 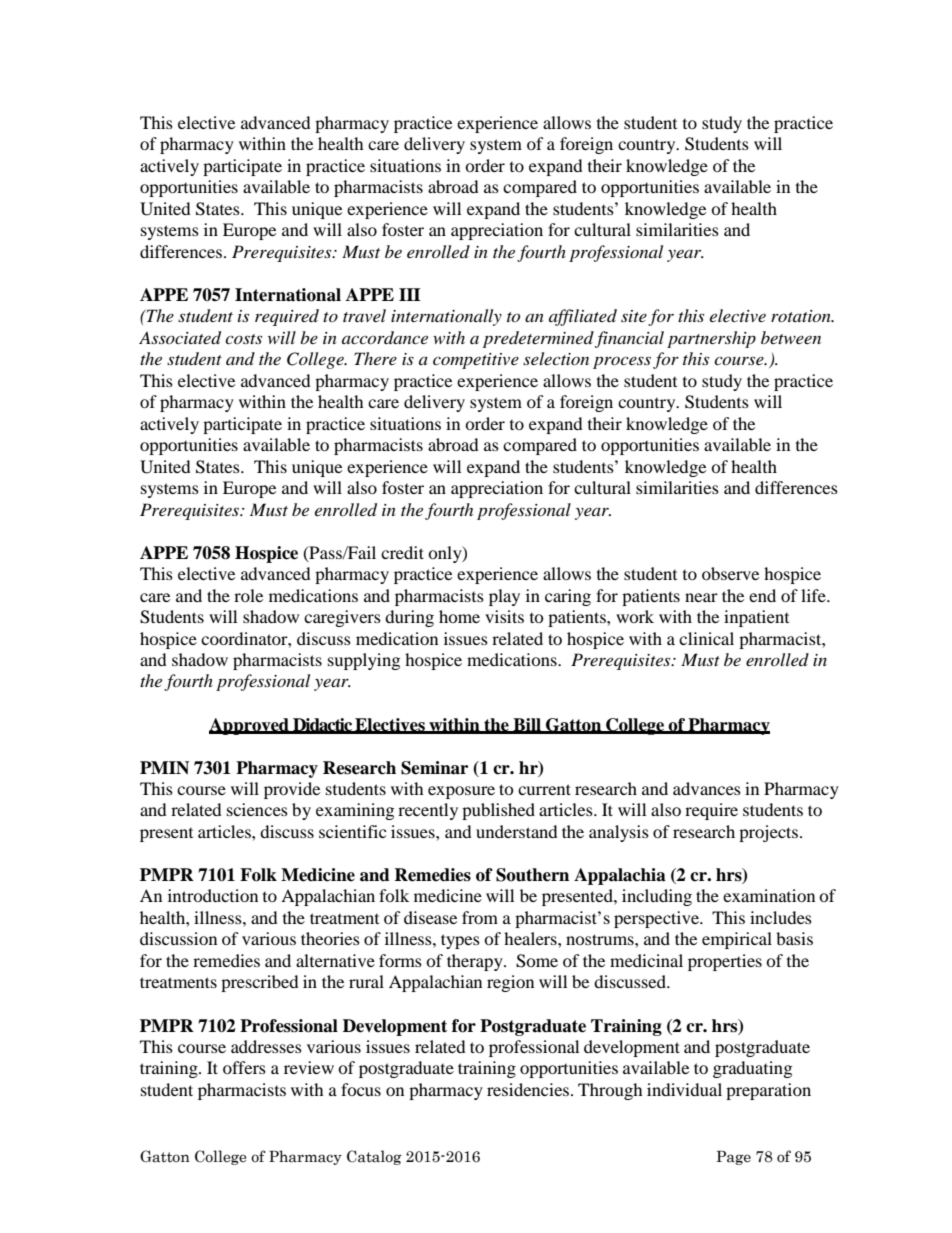 What do you see at coordinates (538, 339) in the document?
I see `predetermined` at bounding box center [538, 339].
